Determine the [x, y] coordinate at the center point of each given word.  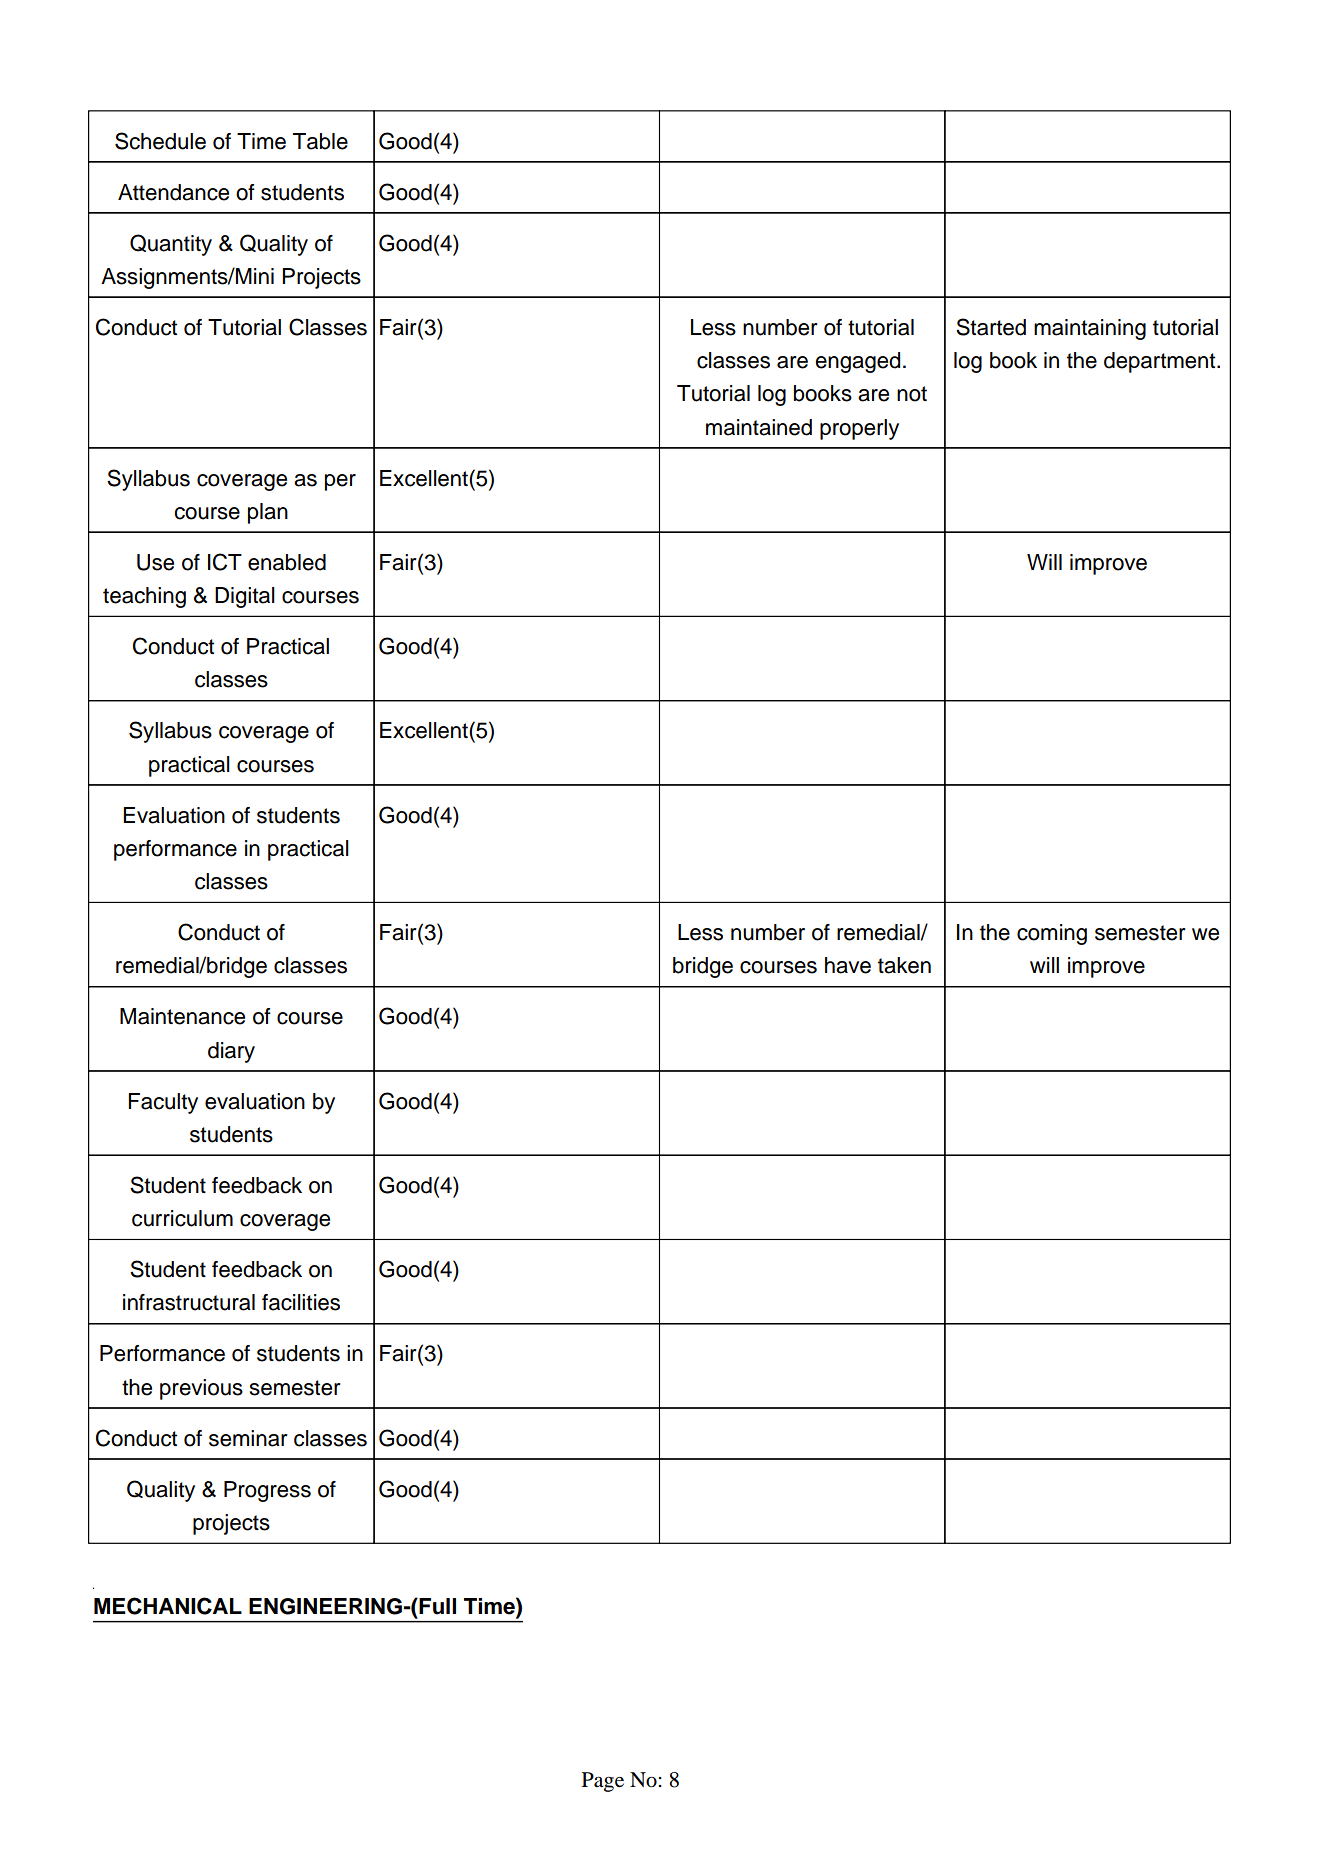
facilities [301, 1302]
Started [991, 327]
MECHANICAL [168, 1606]
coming [1052, 934]
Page [603, 1782]
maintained [759, 427]
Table [320, 141]
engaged [857, 362]
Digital [245, 597]
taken [904, 965]
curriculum [182, 1218]
